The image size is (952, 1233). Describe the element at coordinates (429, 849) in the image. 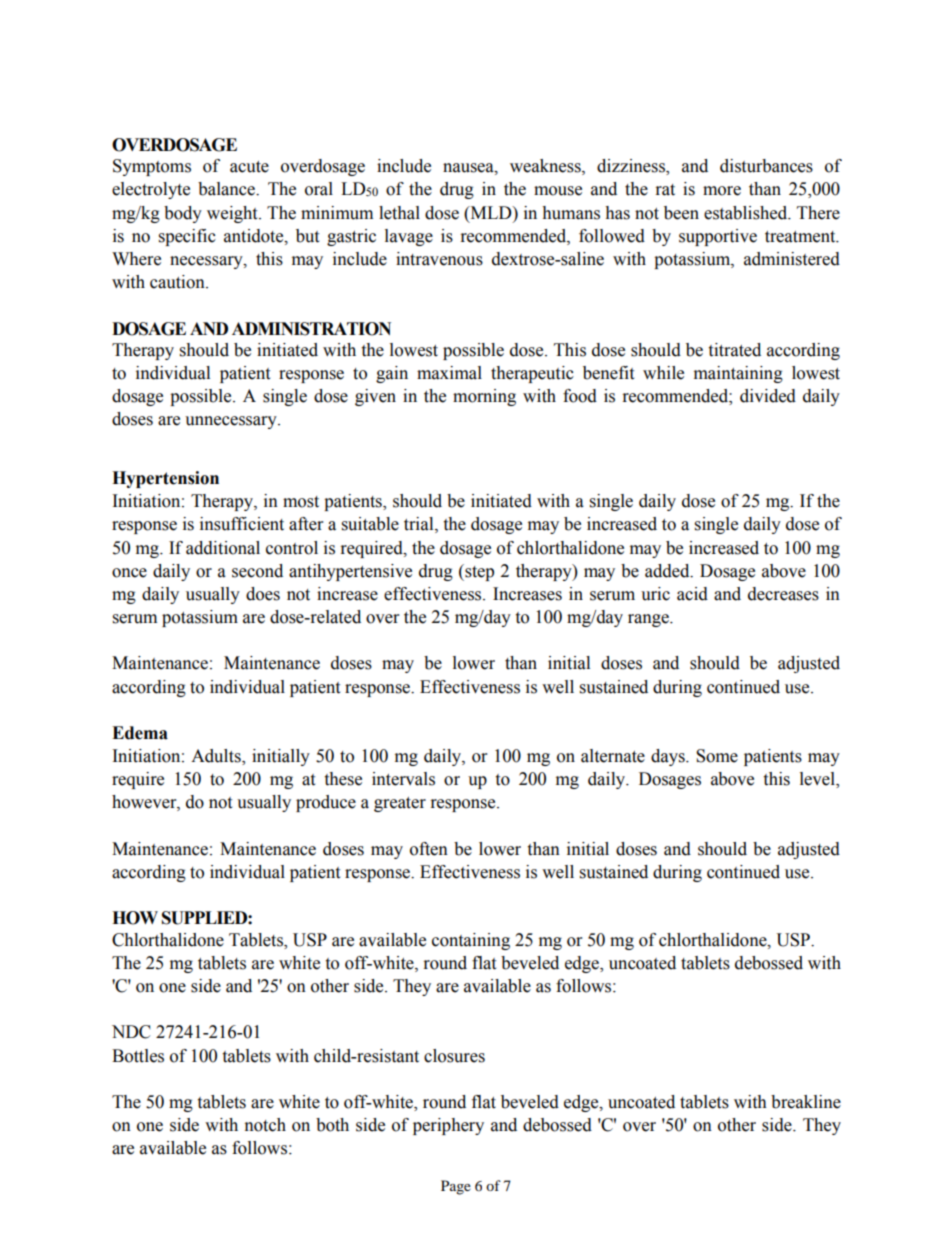

I see `often` at that location.
